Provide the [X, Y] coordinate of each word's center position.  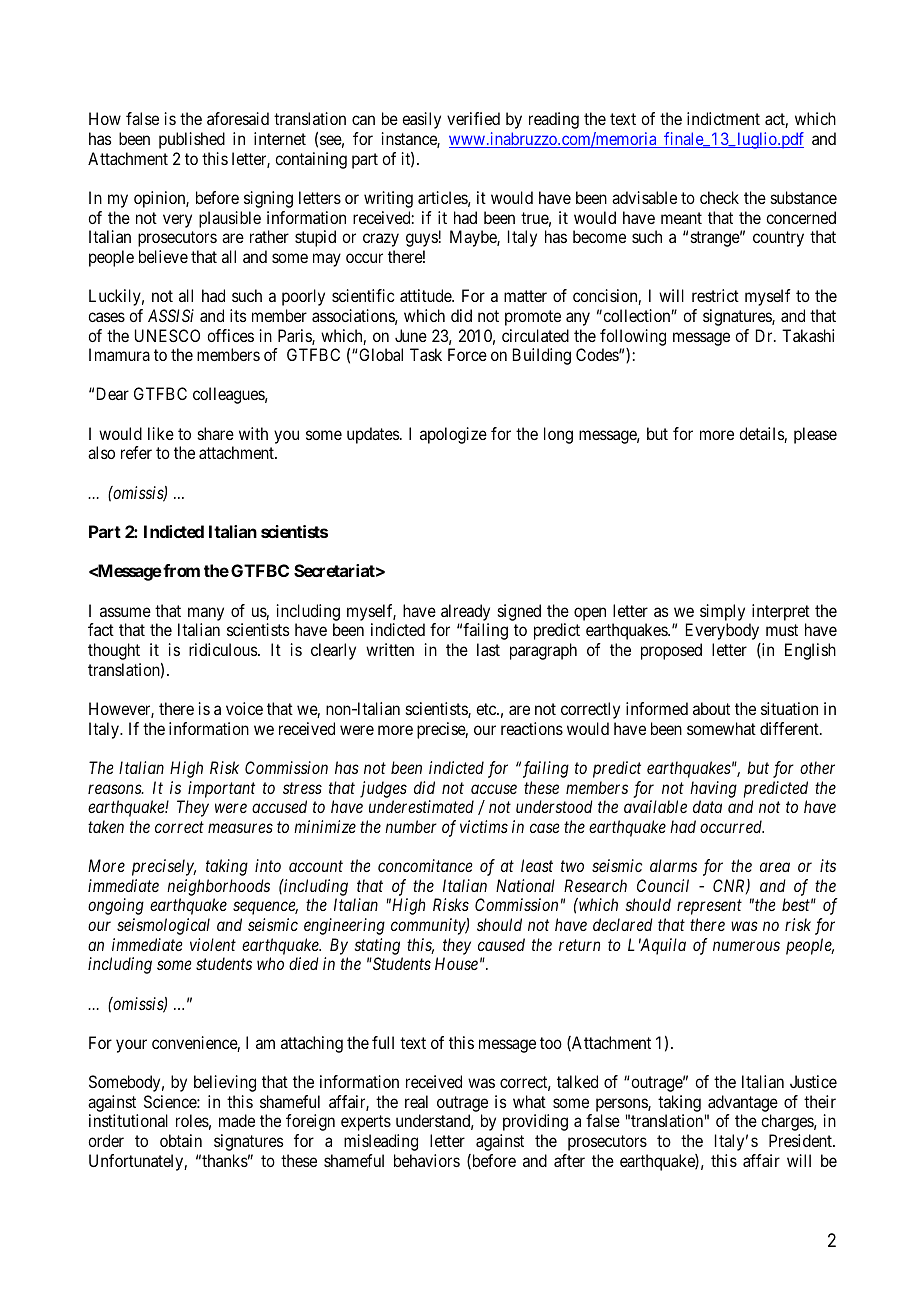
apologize [453, 435]
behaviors [427, 1160]
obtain [181, 1140]
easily [421, 120]
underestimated [421, 806]
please [815, 435]
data [707, 806]
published [192, 140]
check [719, 197]
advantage [743, 1103]
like [161, 433]
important [221, 789]
